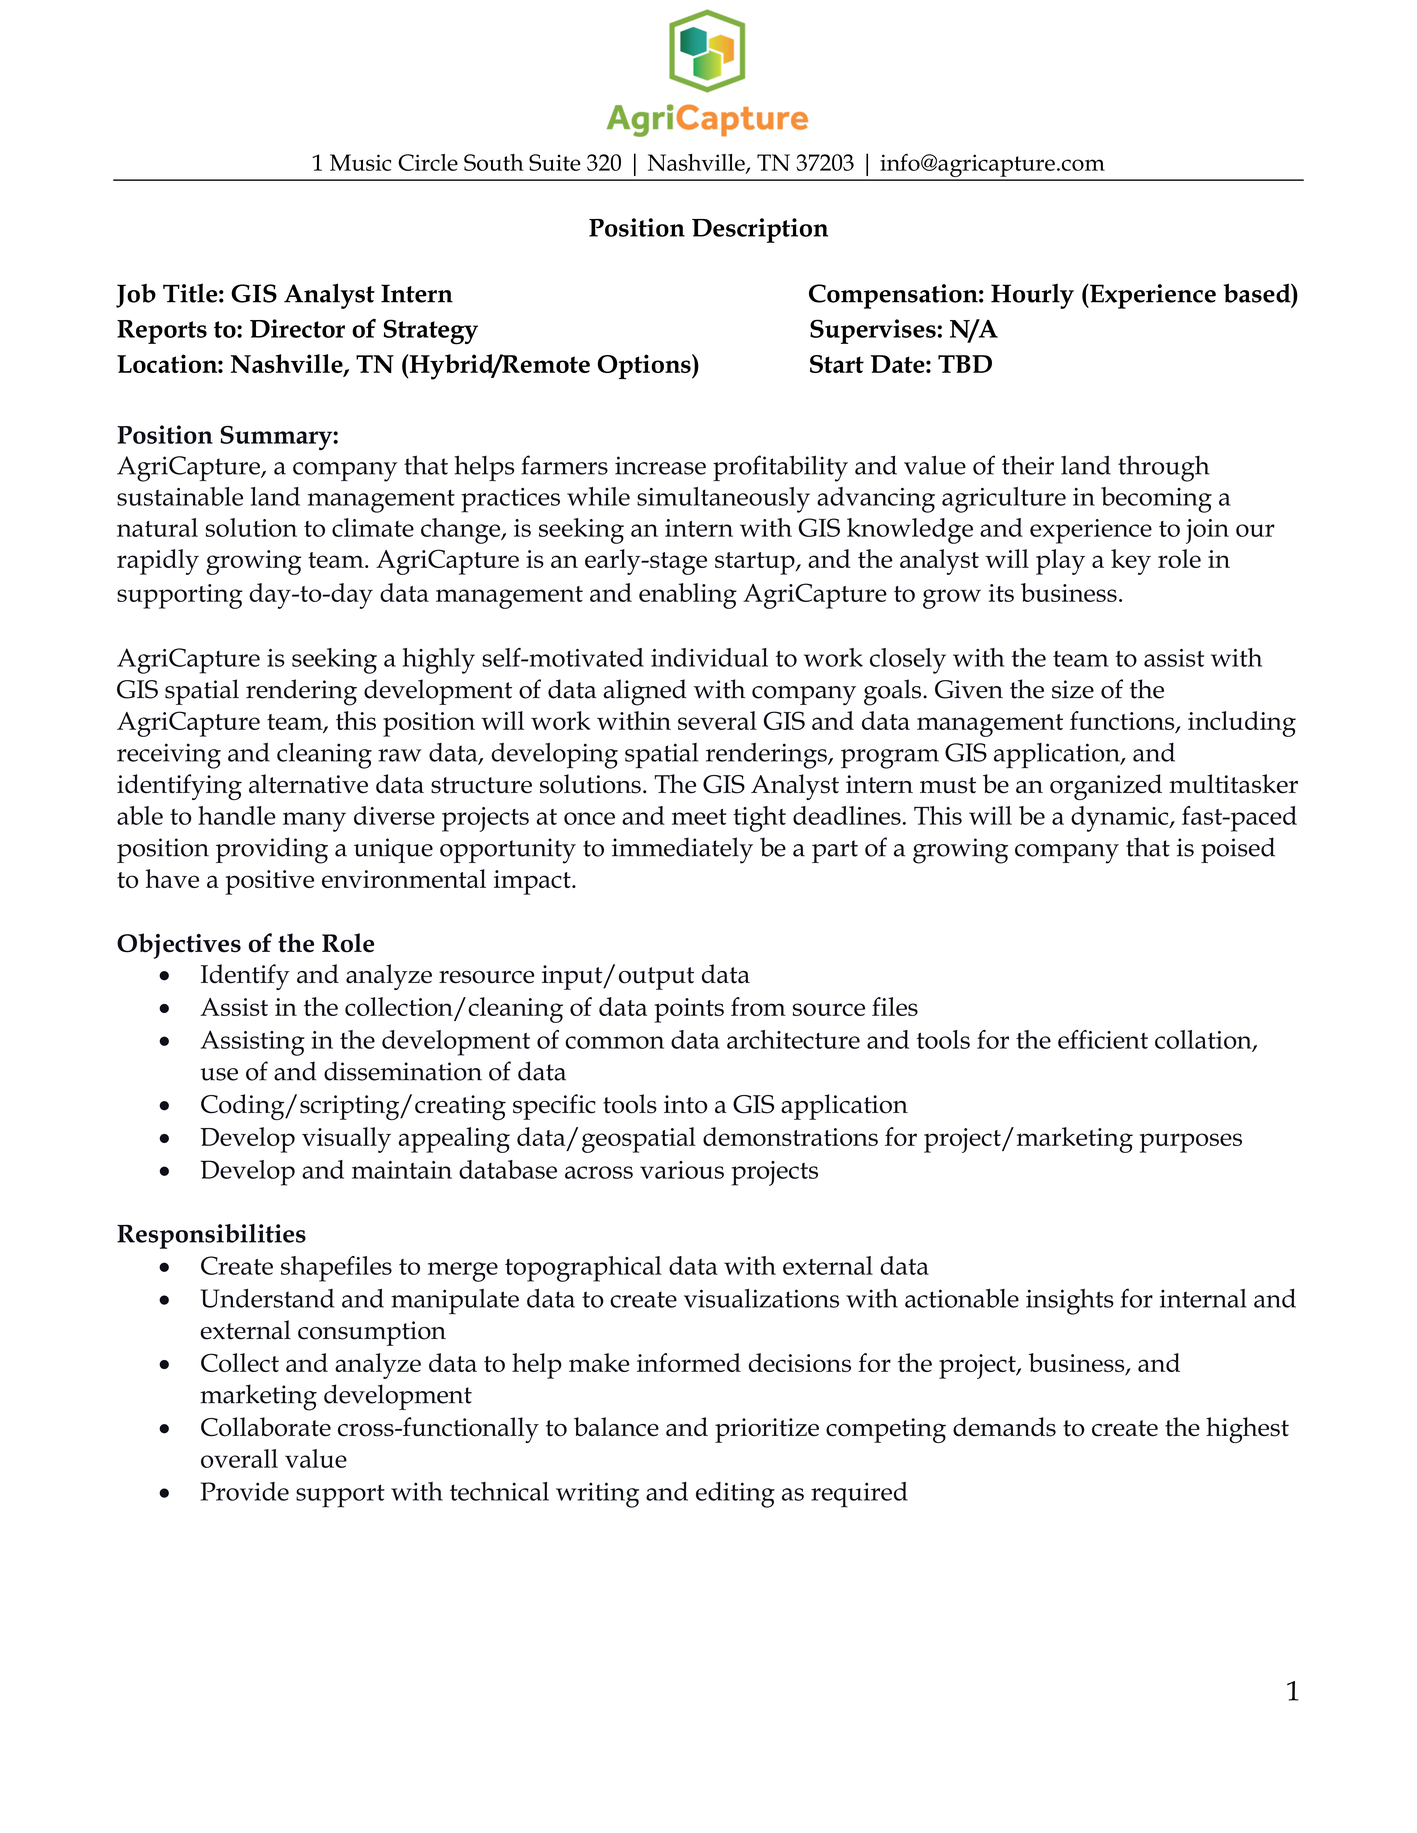  Describe the element at coordinates (360, 162) in the screenshot. I see `Music` at that location.
